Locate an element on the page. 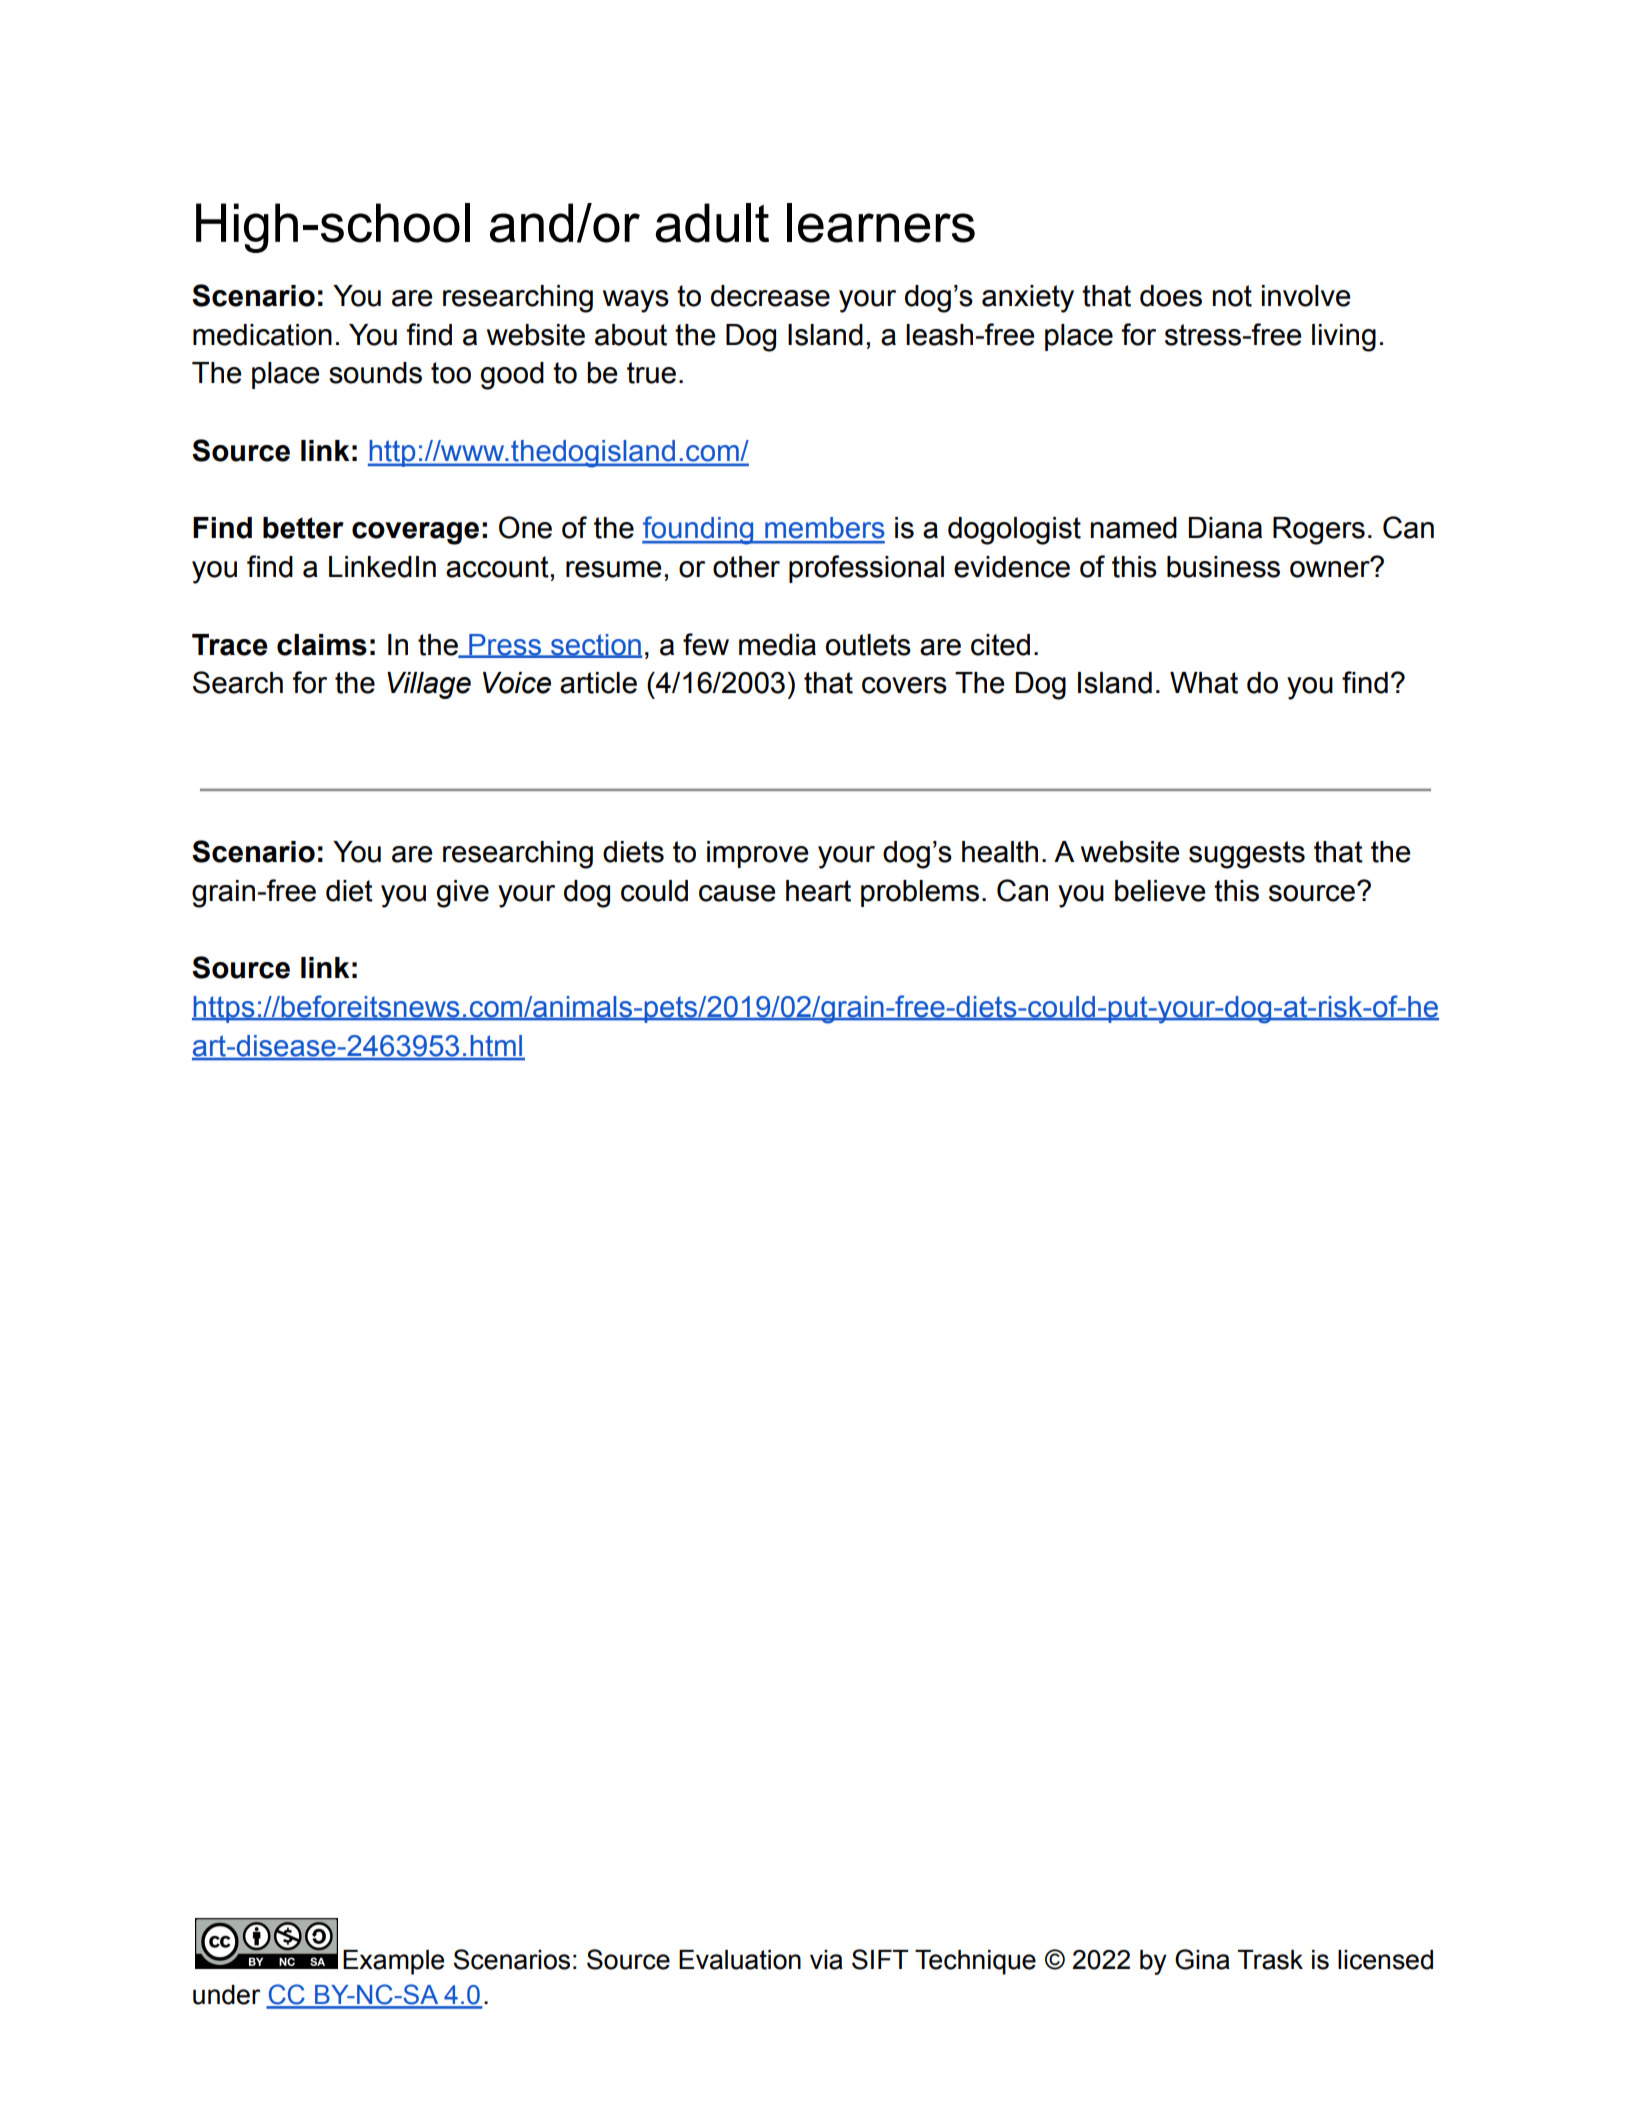 This document has width=1631, height=2110. Example is located at coordinates (393, 1962).
